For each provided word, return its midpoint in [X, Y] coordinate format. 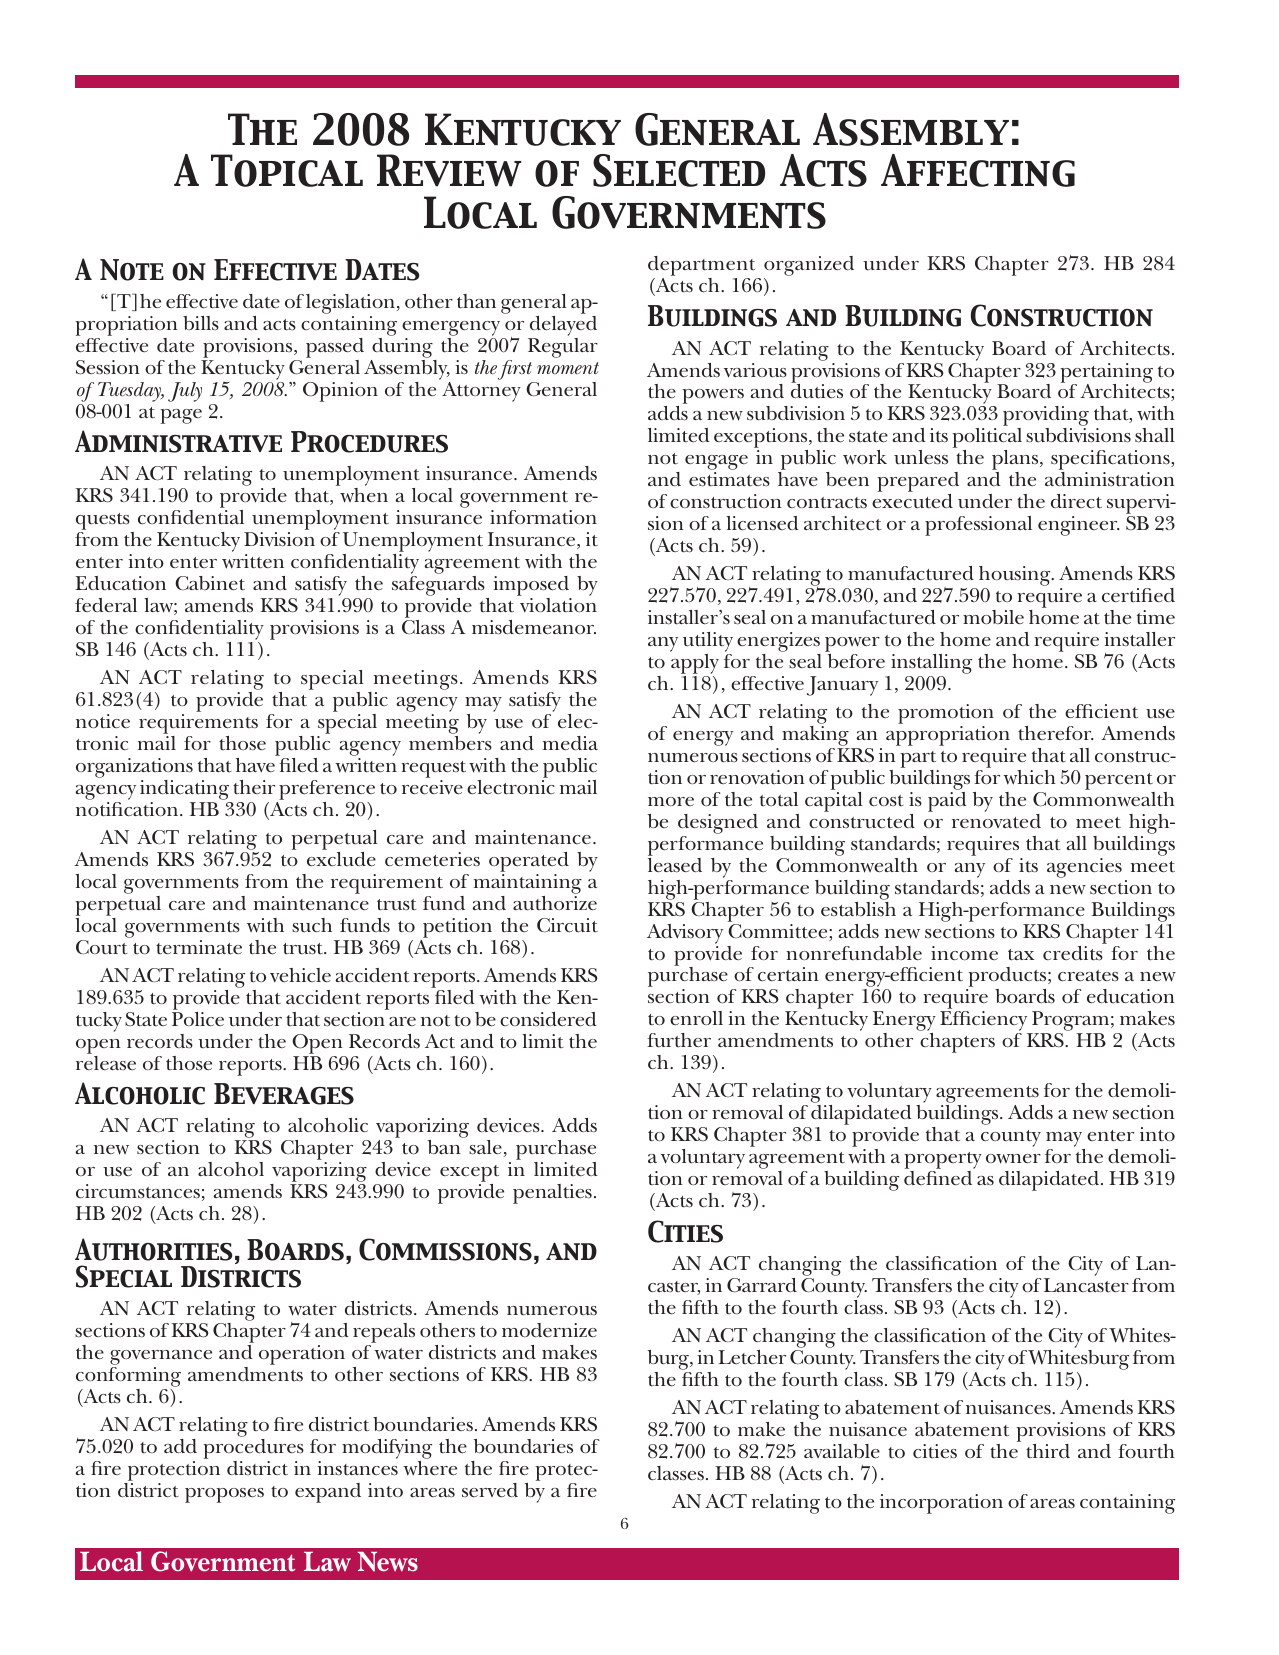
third [1048, 1451]
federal [106, 605]
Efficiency [985, 1022]
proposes [224, 1495]
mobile [993, 617]
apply [695, 665]
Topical [287, 170]
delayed [562, 327]
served [490, 1490]
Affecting [978, 170]
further [679, 1040]
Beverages [284, 1094]
